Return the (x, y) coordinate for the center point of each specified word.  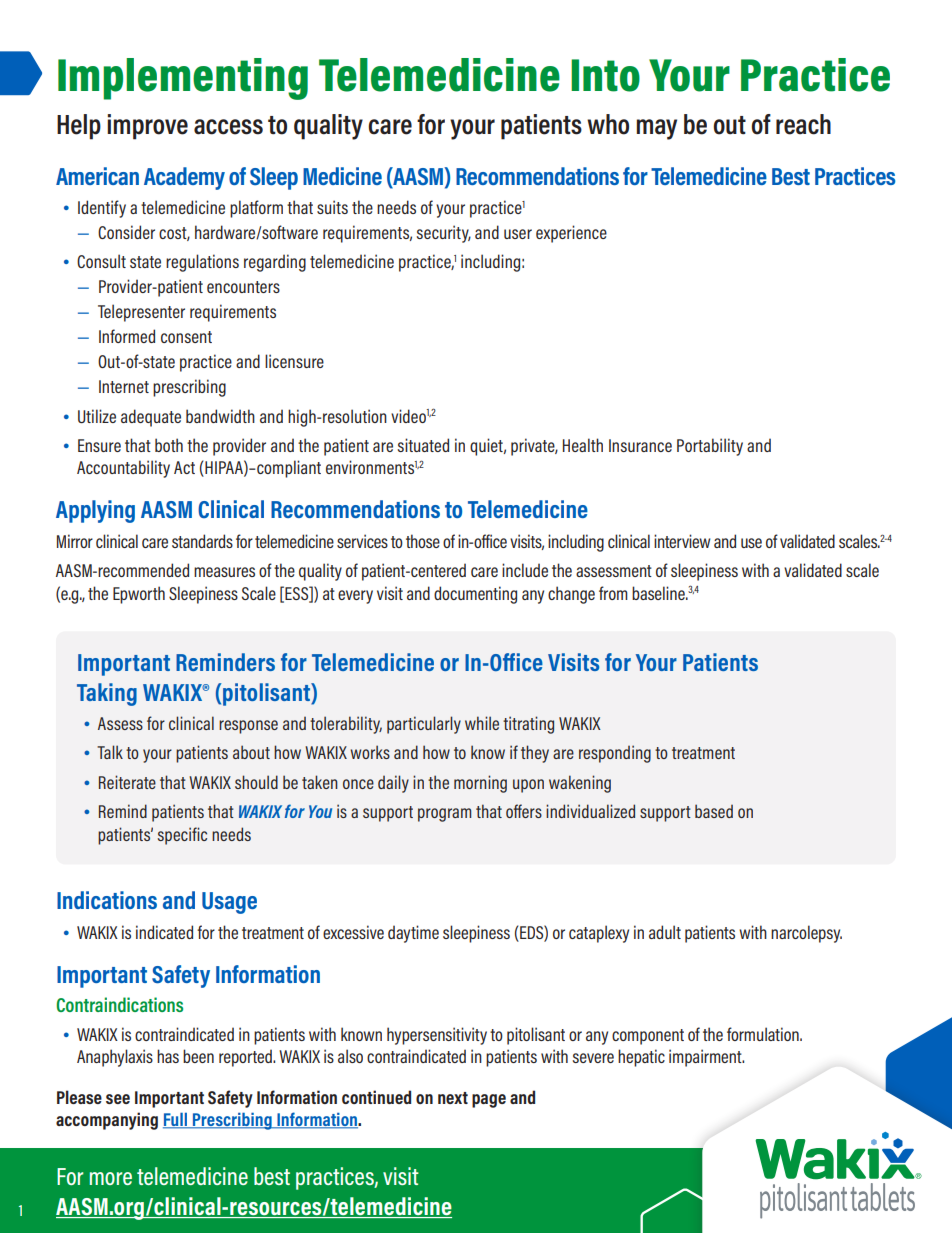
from (613, 593)
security (444, 234)
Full (176, 1120)
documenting (475, 595)
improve (147, 127)
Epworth (139, 595)
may (656, 129)
